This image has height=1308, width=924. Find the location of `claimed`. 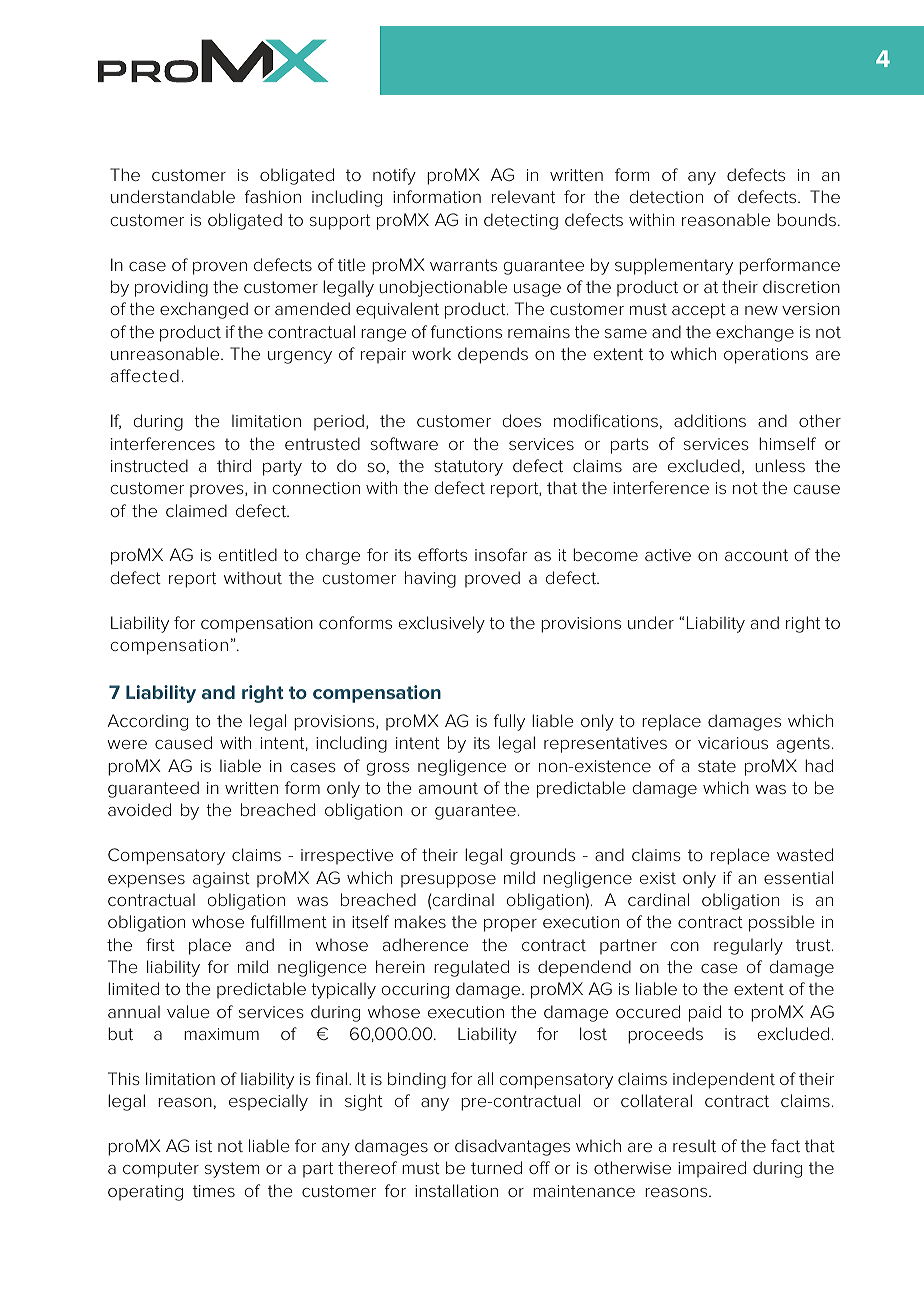

claimed is located at coordinates (196, 510).
